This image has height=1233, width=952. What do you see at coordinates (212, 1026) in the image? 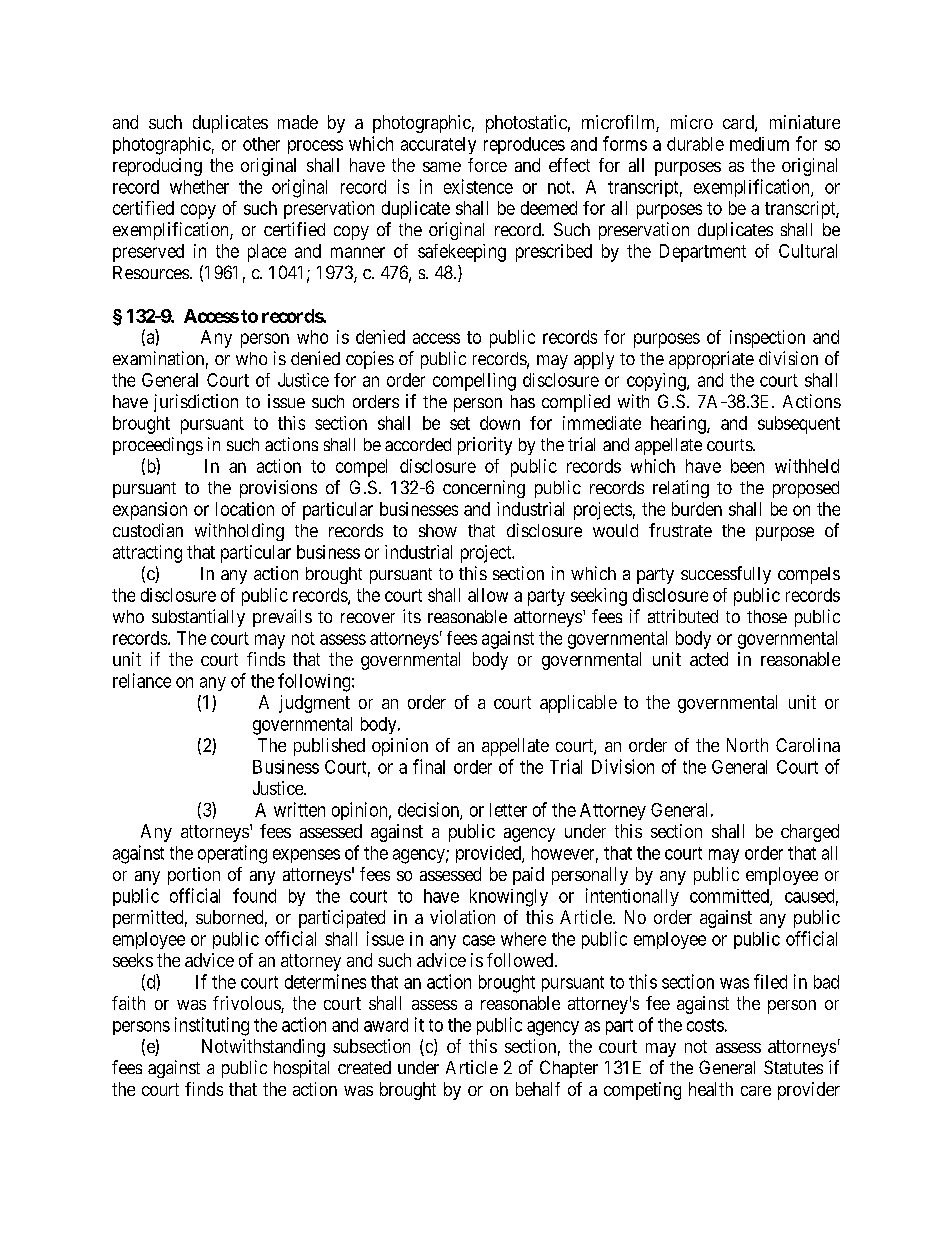
I see `instituting` at bounding box center [212, 1026].
